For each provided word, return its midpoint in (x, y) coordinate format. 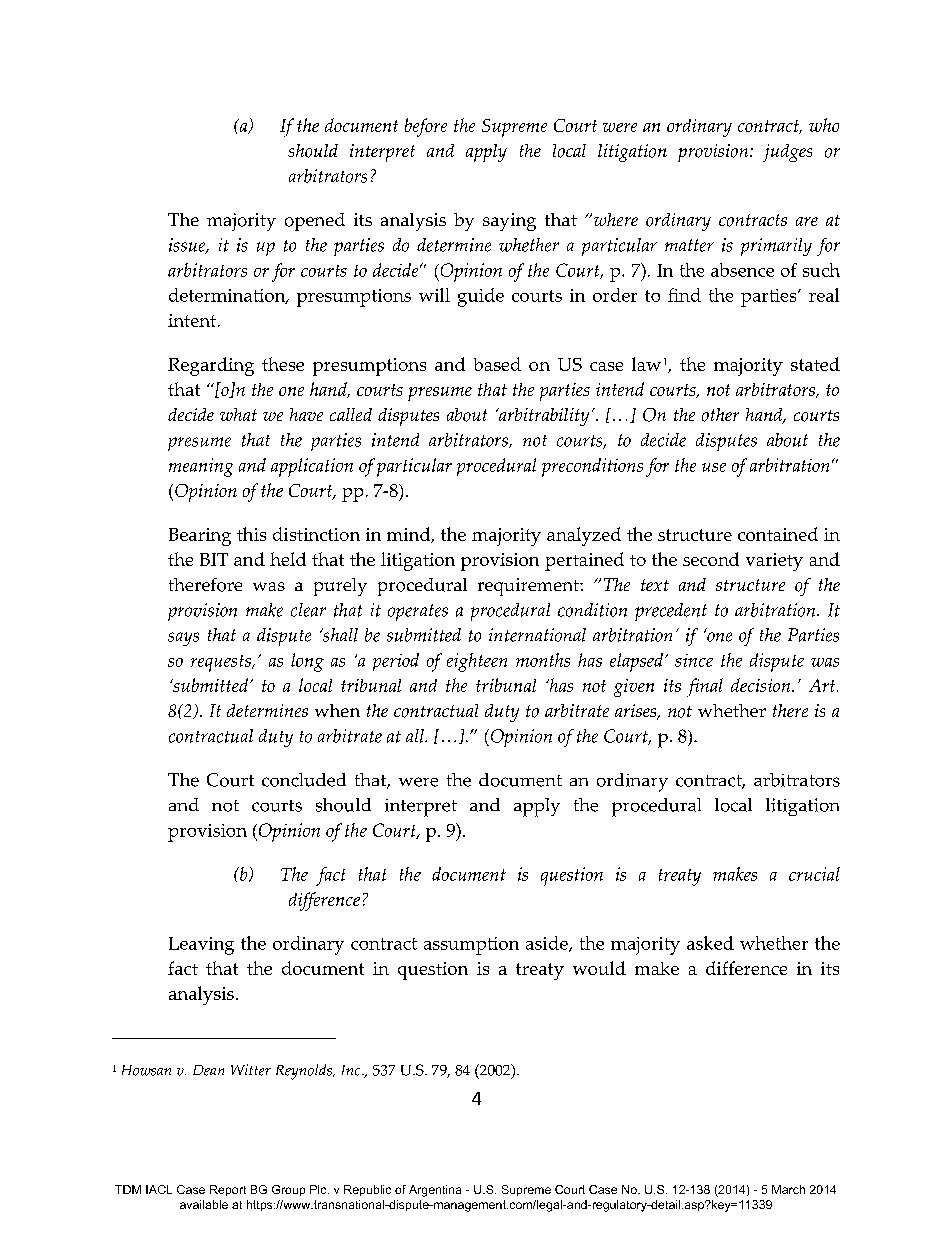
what (238, 414)
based (497, 364)
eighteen (477, 662)
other (720, 415)
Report (228, 1190)
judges (787, 153)
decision (762, 685)
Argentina (435, 1191)
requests (222, 663)
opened (315, 222)
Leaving (201, 946)
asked (710, 943)
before (426, 127)
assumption (471, 946)
